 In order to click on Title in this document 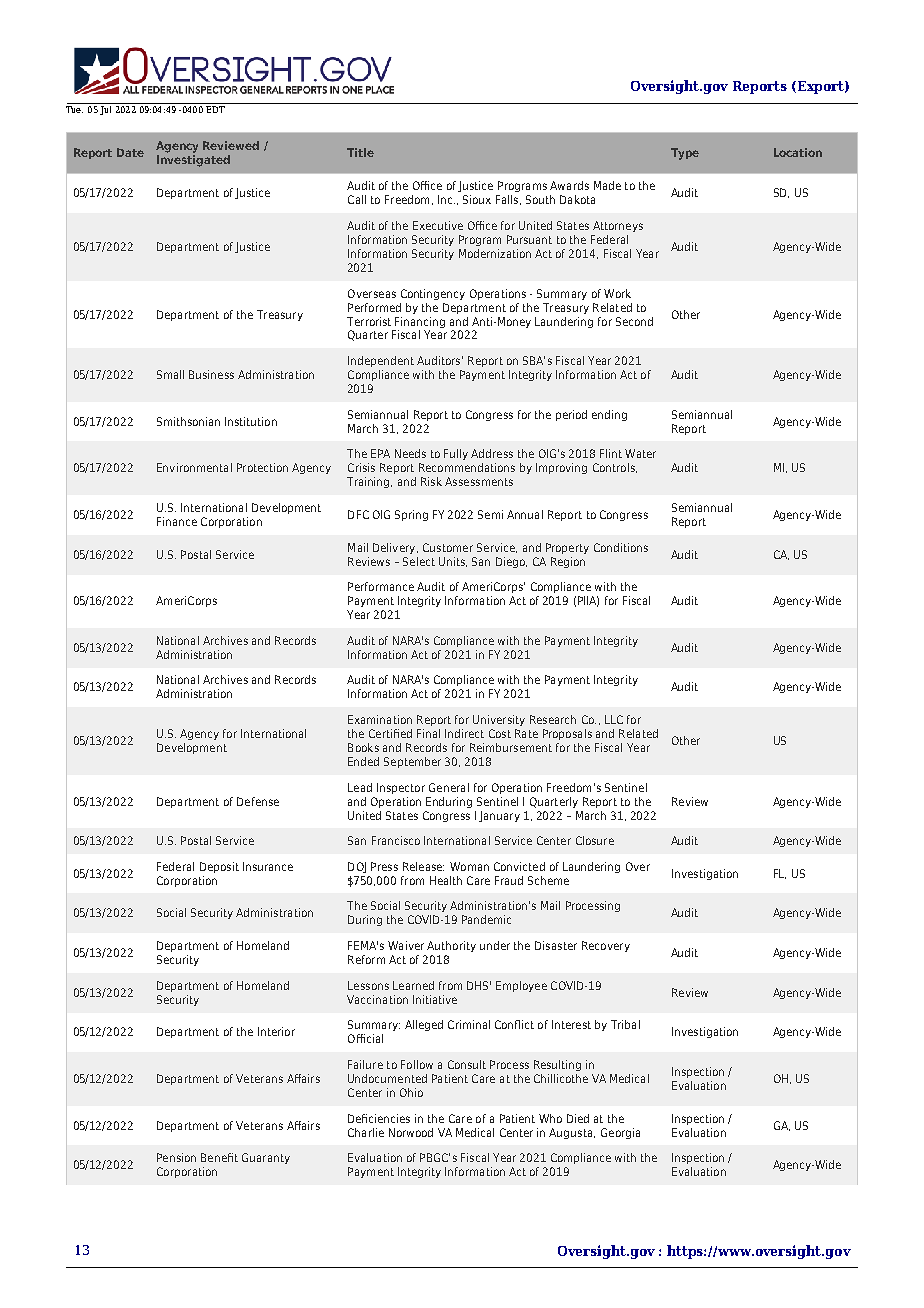, I will do `click(360, 152)`.
